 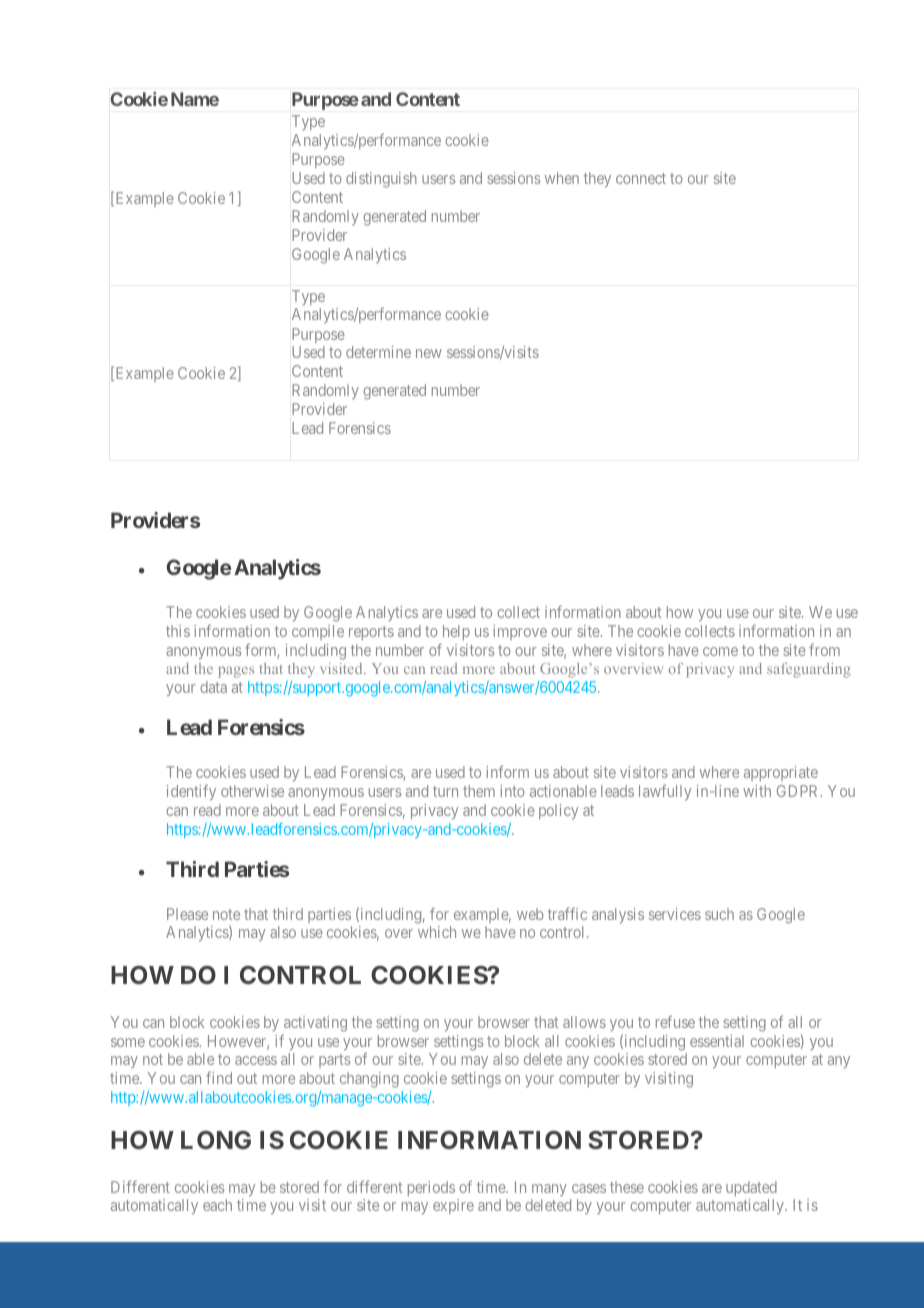 I want to click on when, so click(x=562, y=178).
